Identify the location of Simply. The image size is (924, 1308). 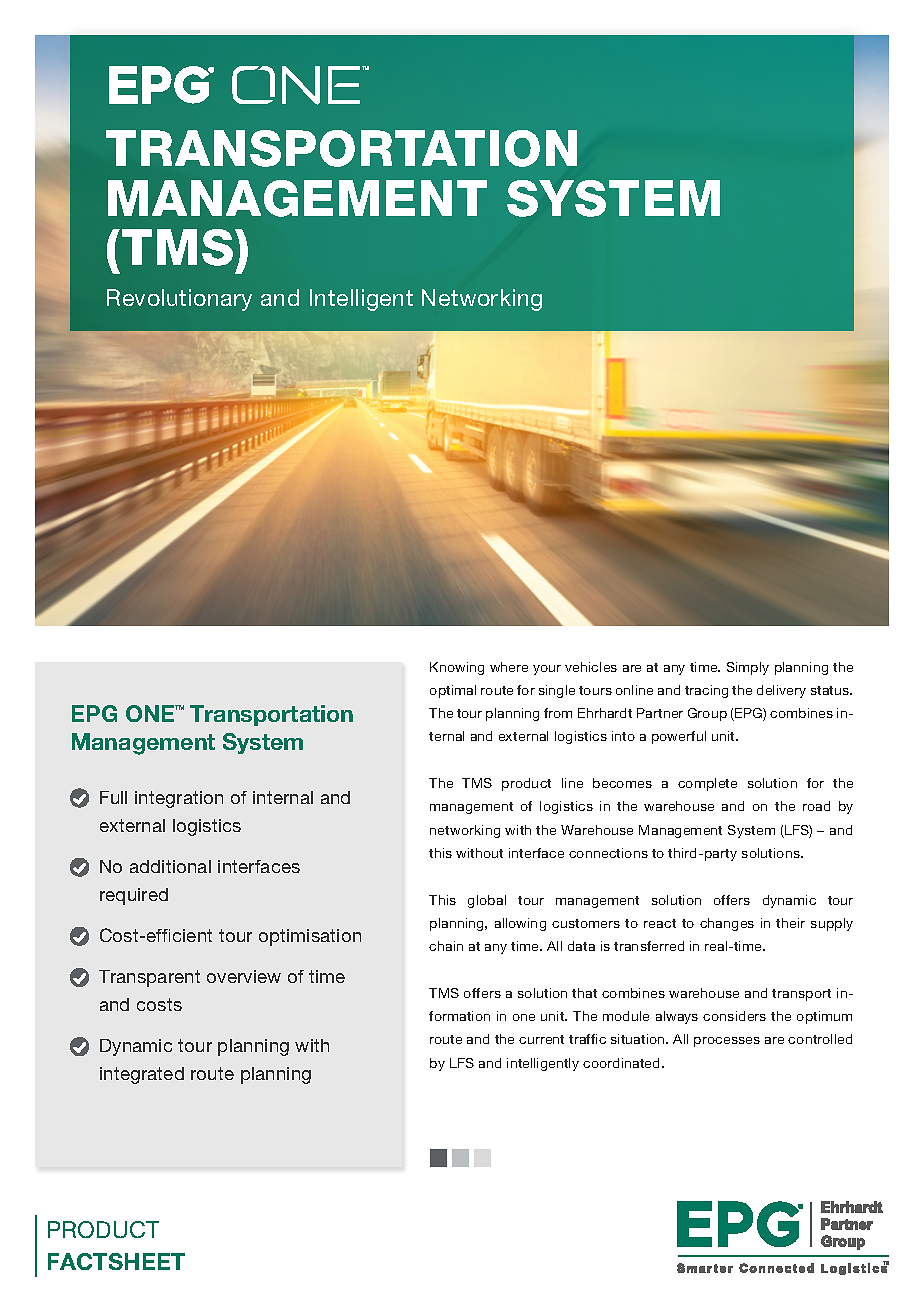
(748, 668).
